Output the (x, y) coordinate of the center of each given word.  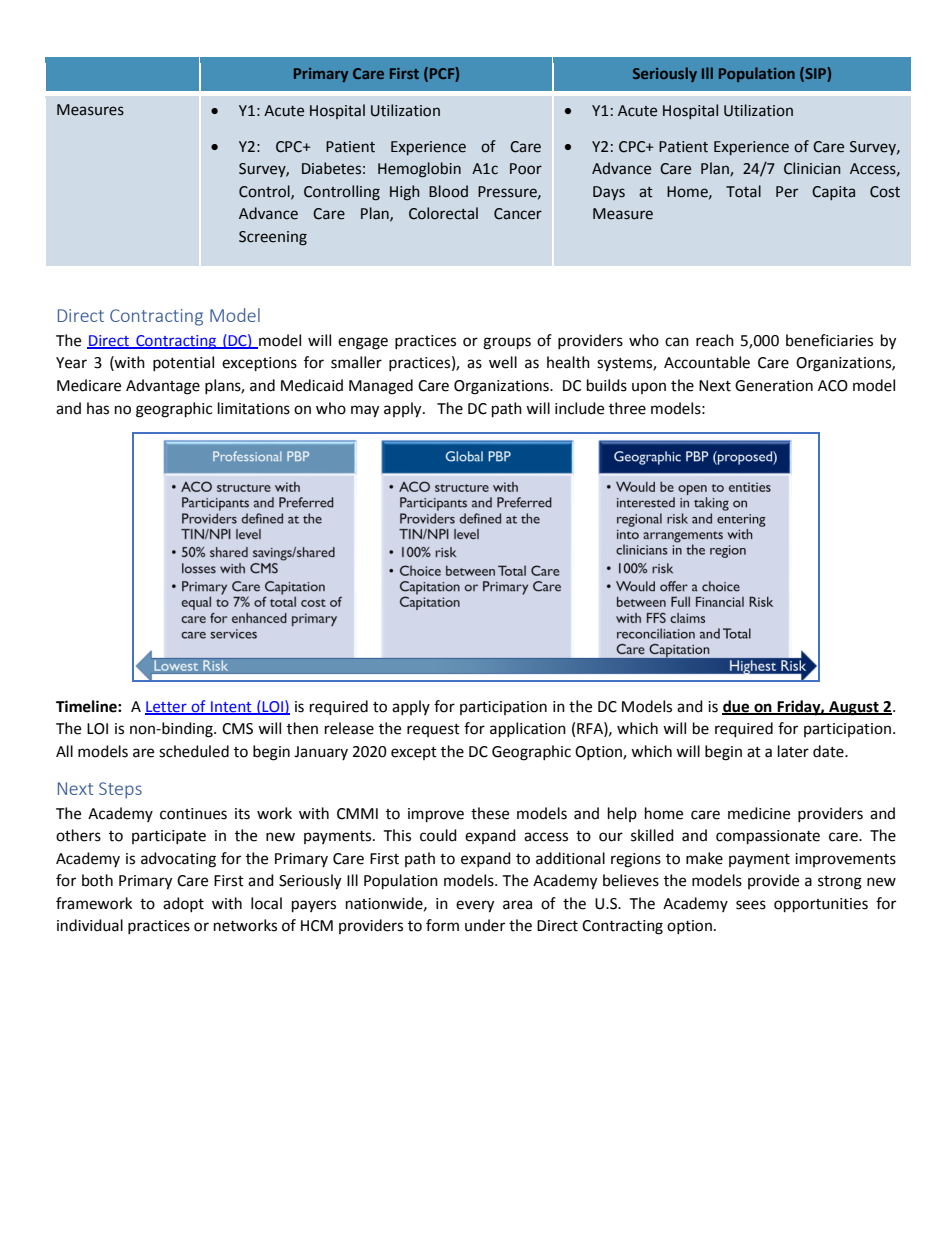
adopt (183, 904)
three (627, 408)
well (503, 362)
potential (183, 363)
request (433, 730)
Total (743, 191)
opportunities (821, 905)
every (475, 906)
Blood (448, 191)
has (98, 408)
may (365, 411)
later (793, 751)
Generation (774, 386)
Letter (167, 707)
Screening (273, 238)
